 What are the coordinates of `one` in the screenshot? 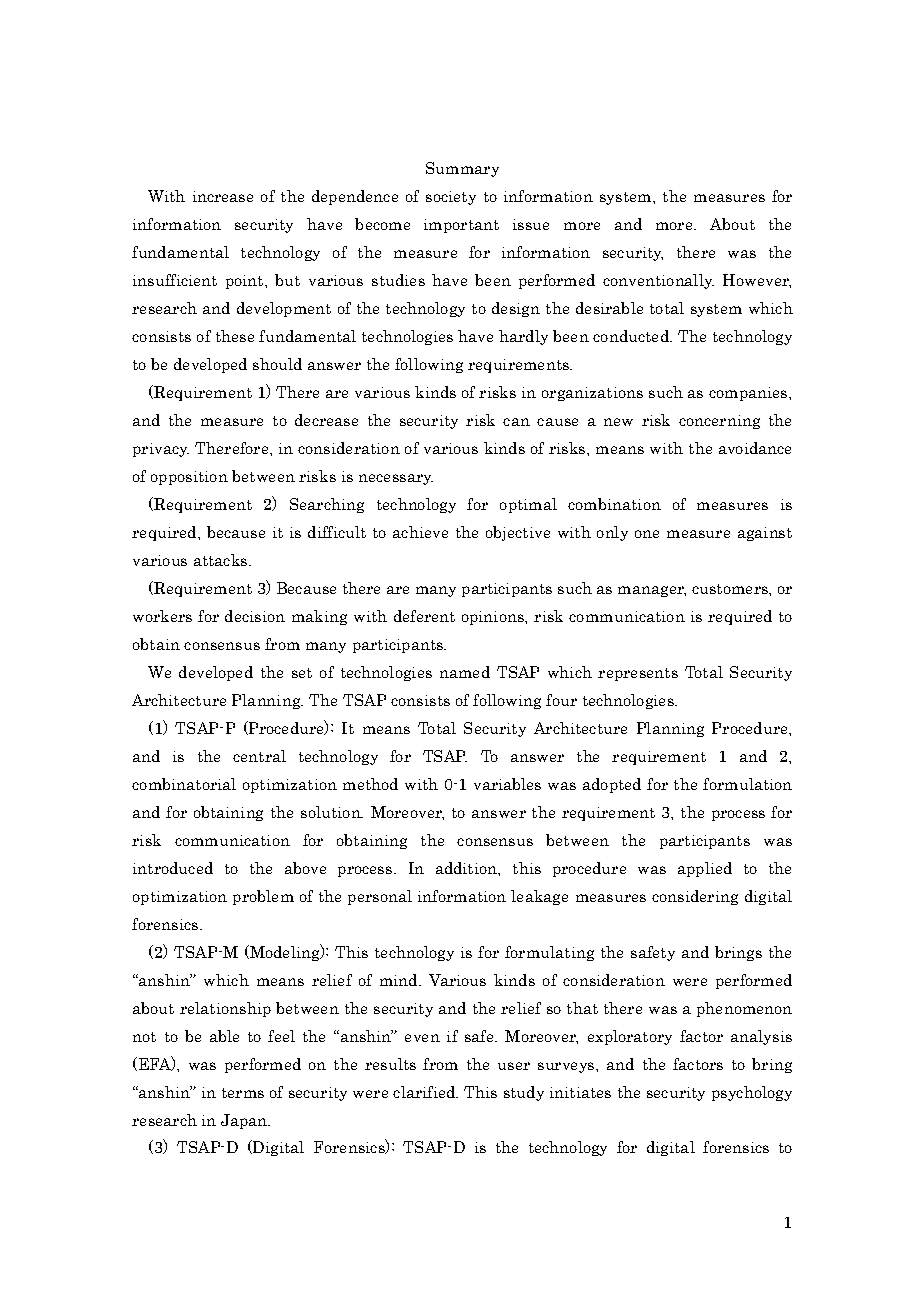 It's located at (647, 534).
